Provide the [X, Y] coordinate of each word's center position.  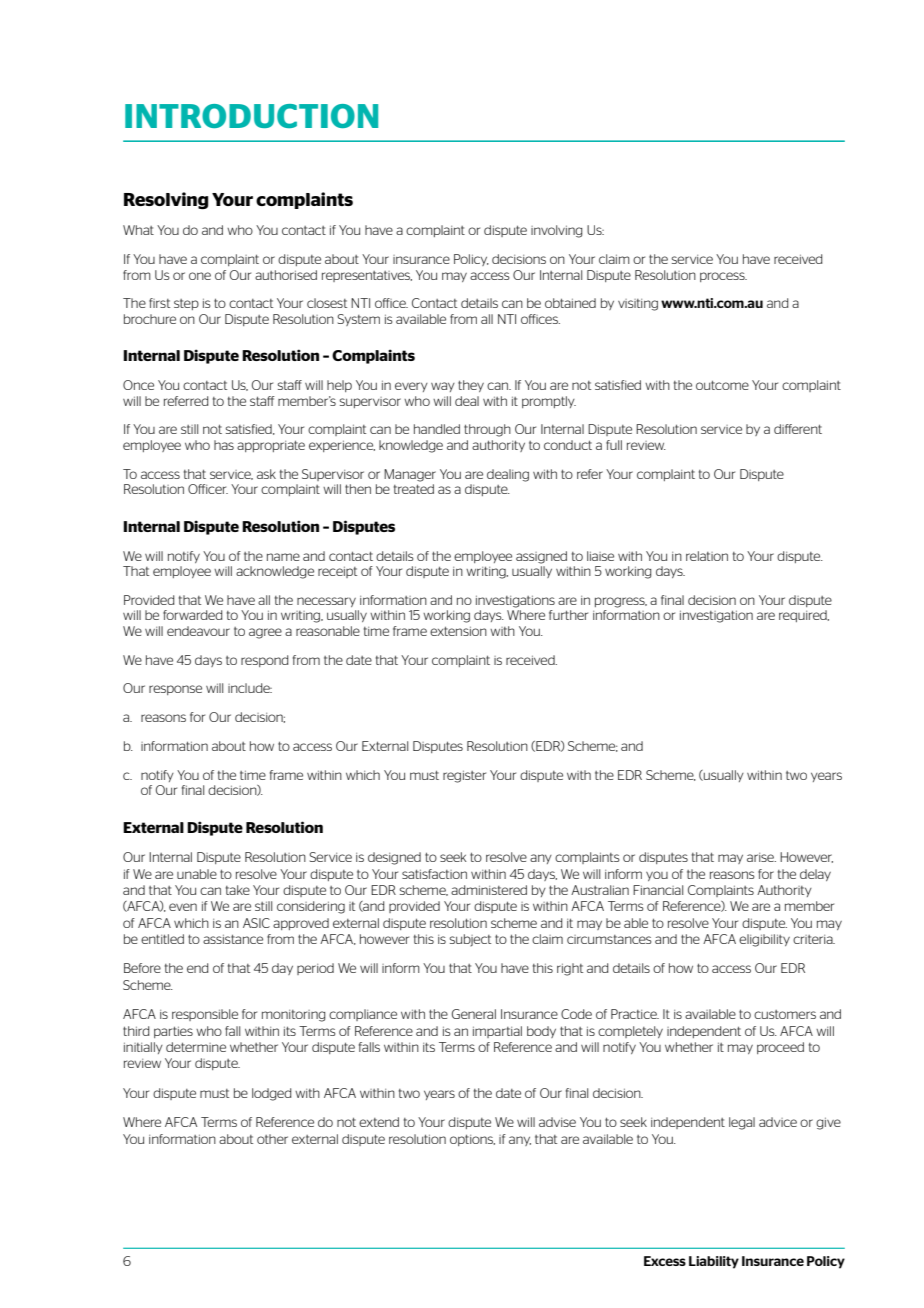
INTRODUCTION [251, 116]
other [272, 1139]
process [723, 277]
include [250, 688]
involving [556, 231]
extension [458, 631]
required [804, 616]
